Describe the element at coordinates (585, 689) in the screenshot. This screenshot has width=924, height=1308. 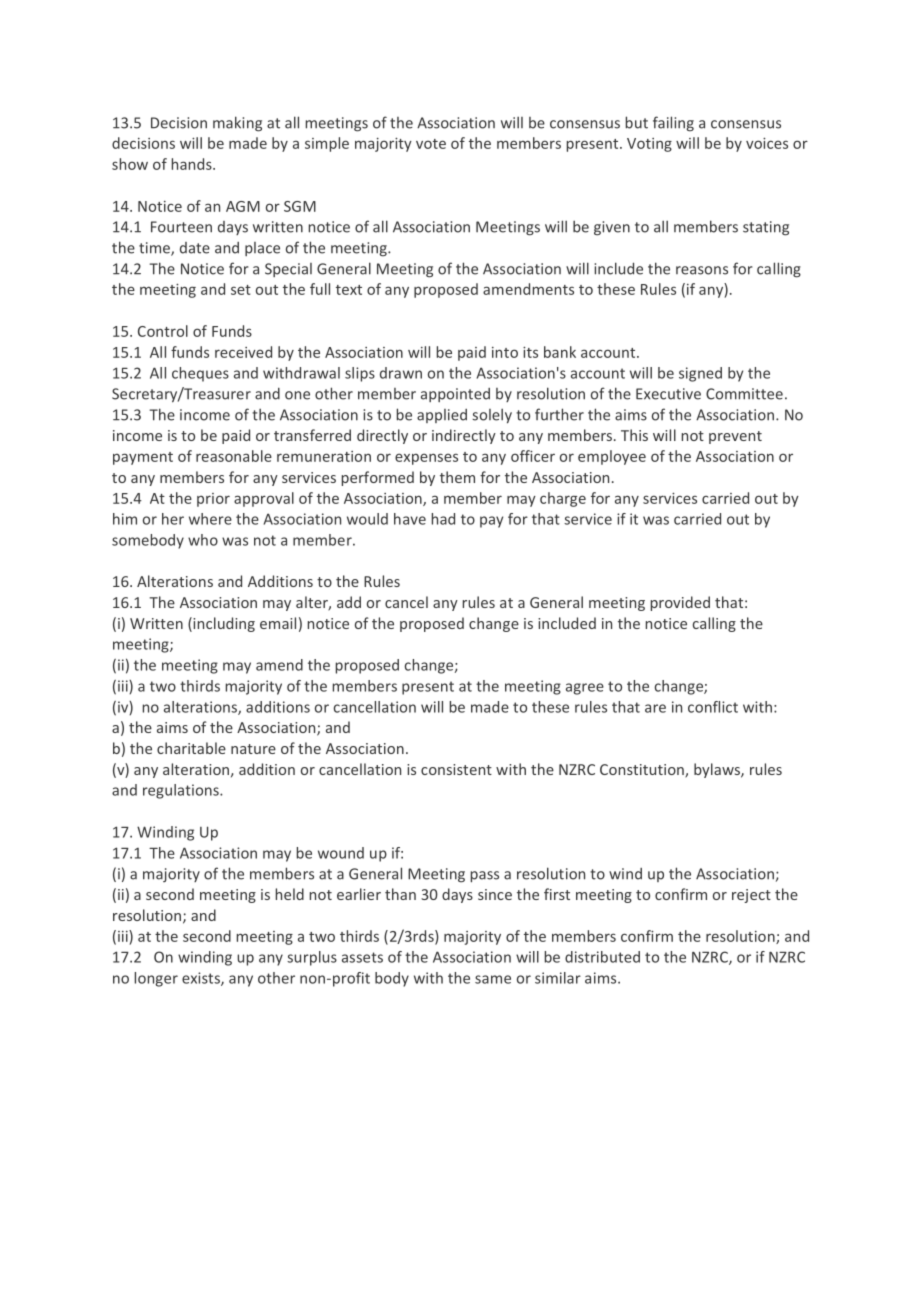
I see `agree` at that location.
